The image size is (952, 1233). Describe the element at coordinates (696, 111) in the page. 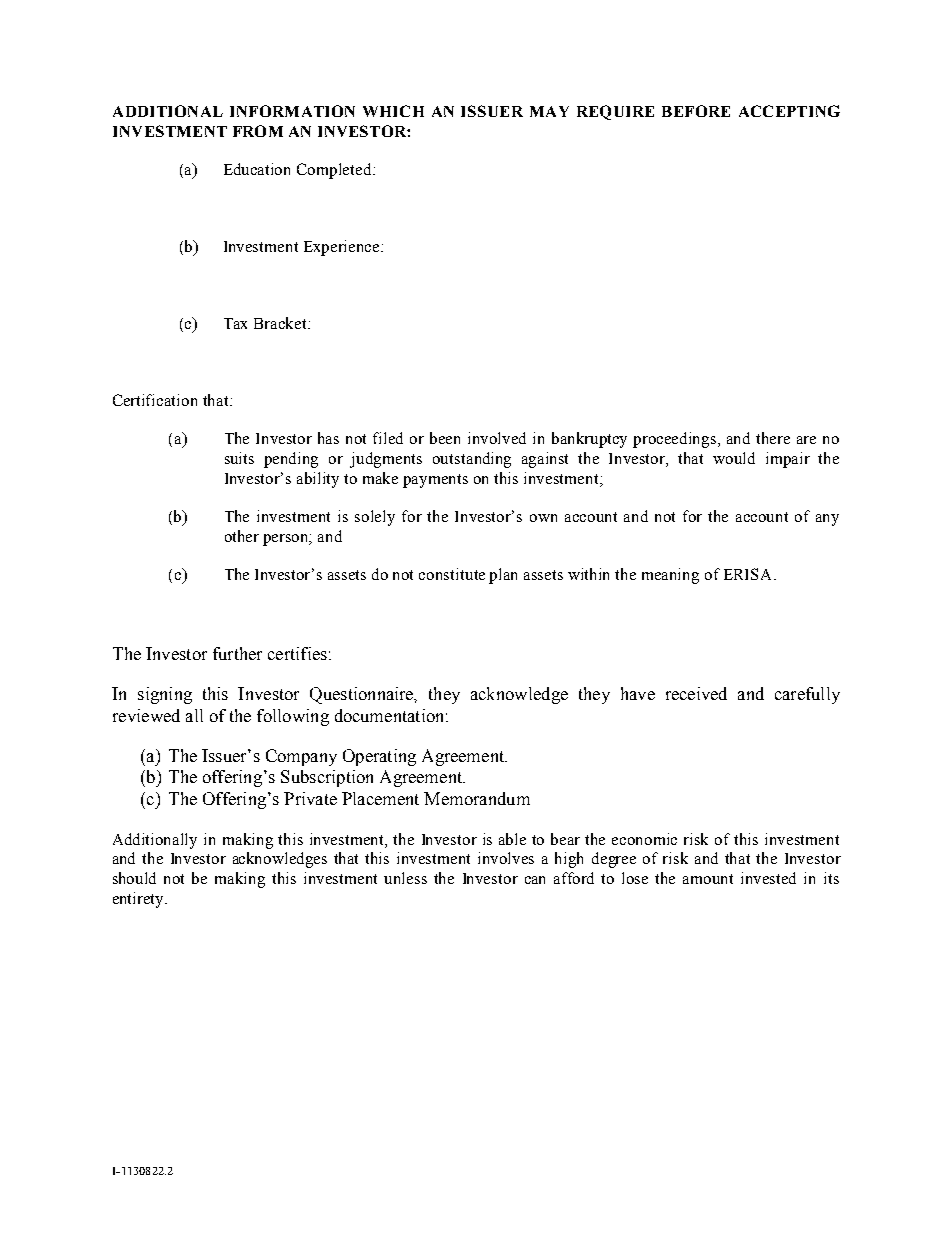

I see `BEFORE` at that location.
